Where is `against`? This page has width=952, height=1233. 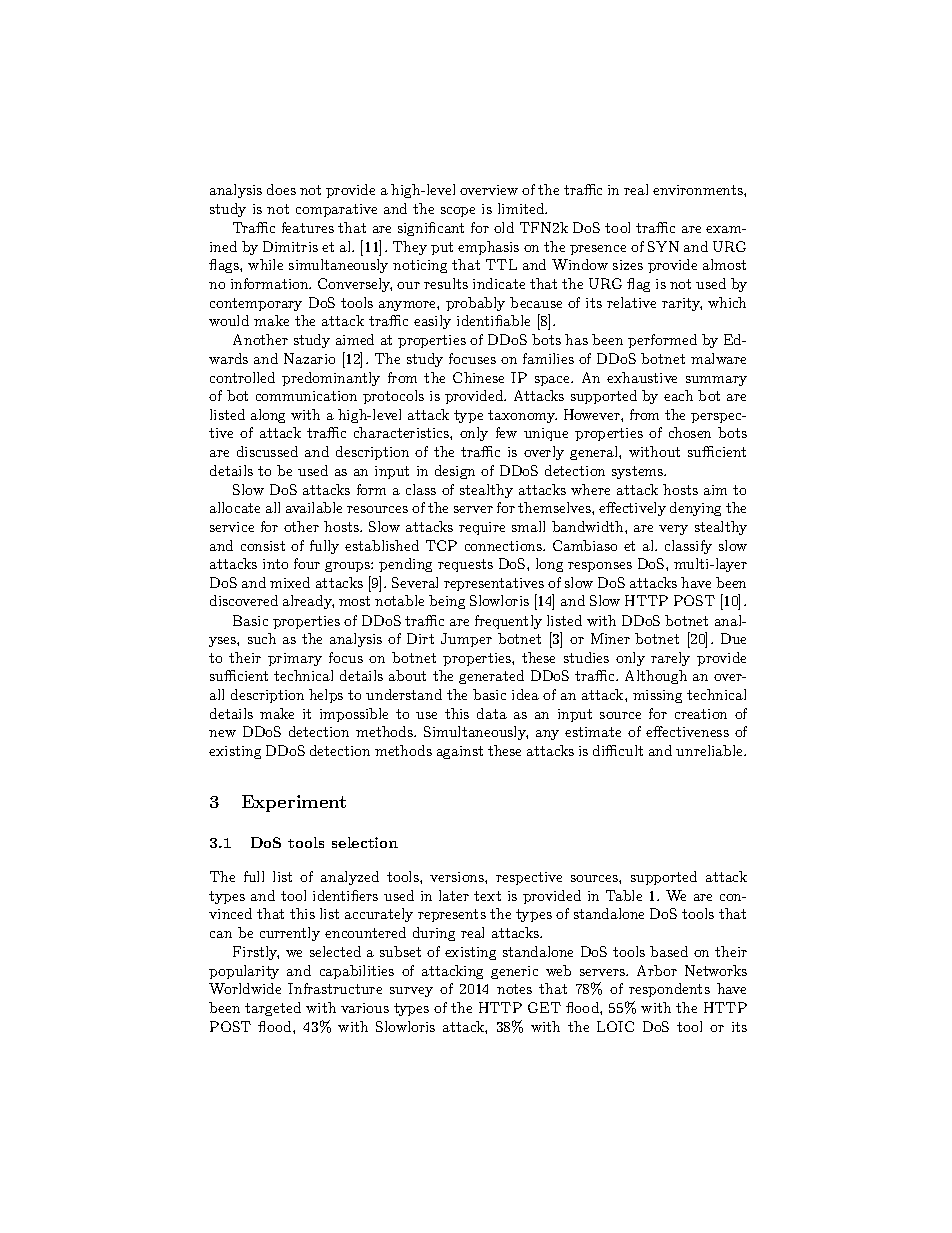 against is located at coordinates (460, 752).
